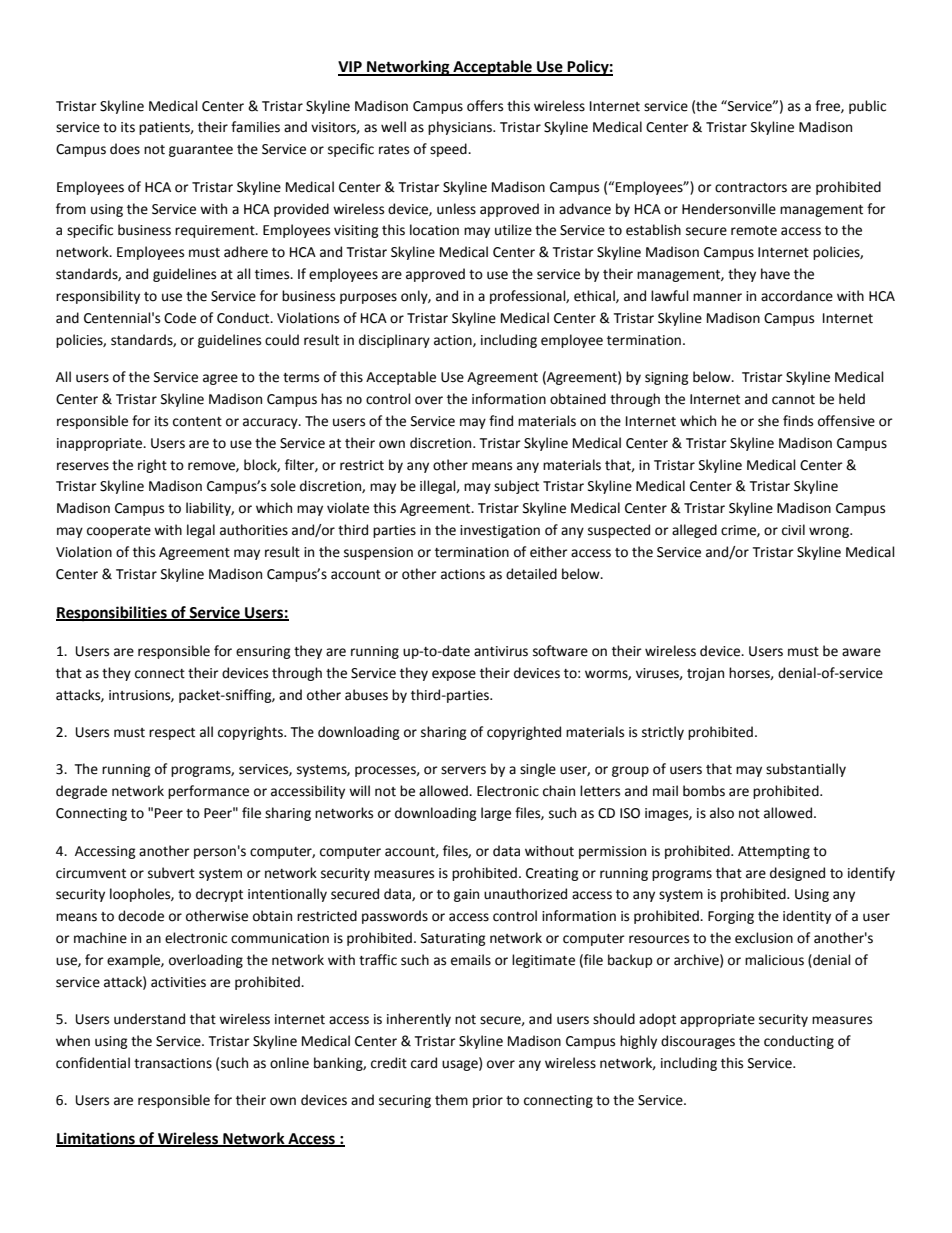 This document has width=952, height=1233. Describe the element at coordinates (768, 421) in the document. I see `she` at that location.
